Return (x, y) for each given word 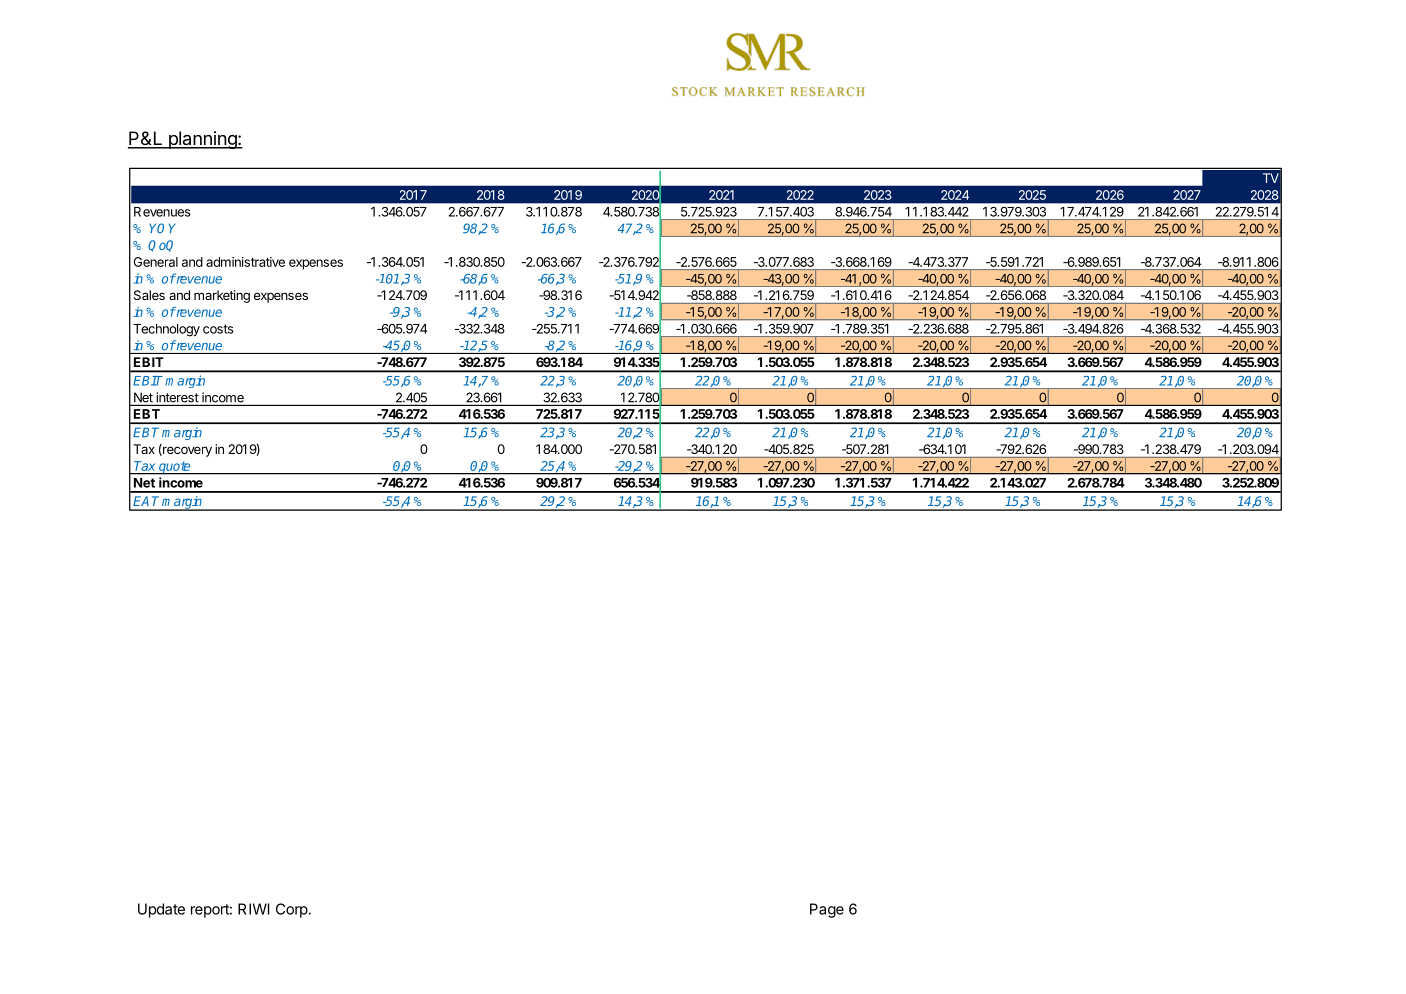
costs (218, 329)
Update (161, 910)
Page (827, 910)
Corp (292, 910)
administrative (245, 262)
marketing (222, 296)
